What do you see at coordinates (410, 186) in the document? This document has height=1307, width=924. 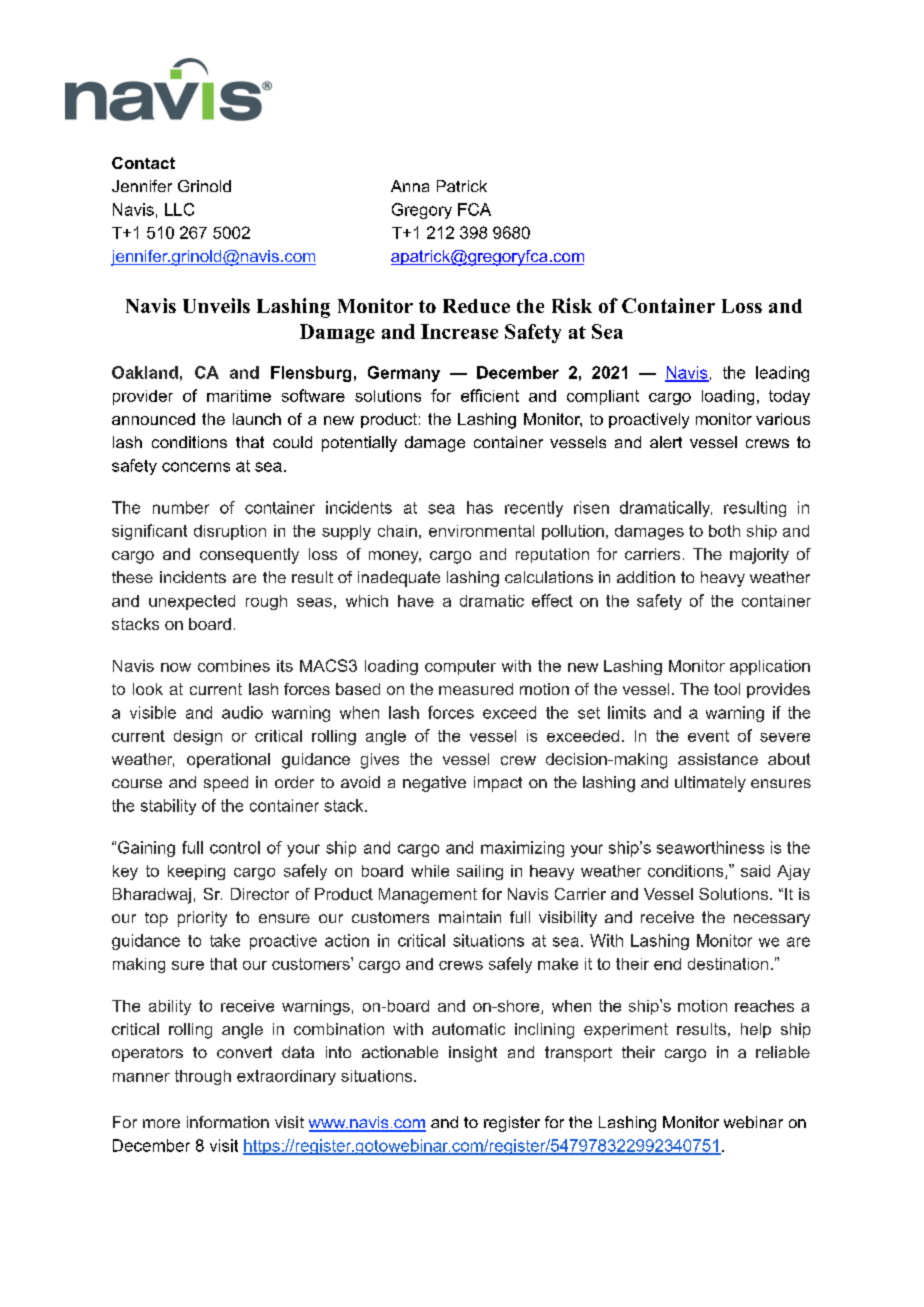 I see `Anna` at bounding box center [410, 186].
